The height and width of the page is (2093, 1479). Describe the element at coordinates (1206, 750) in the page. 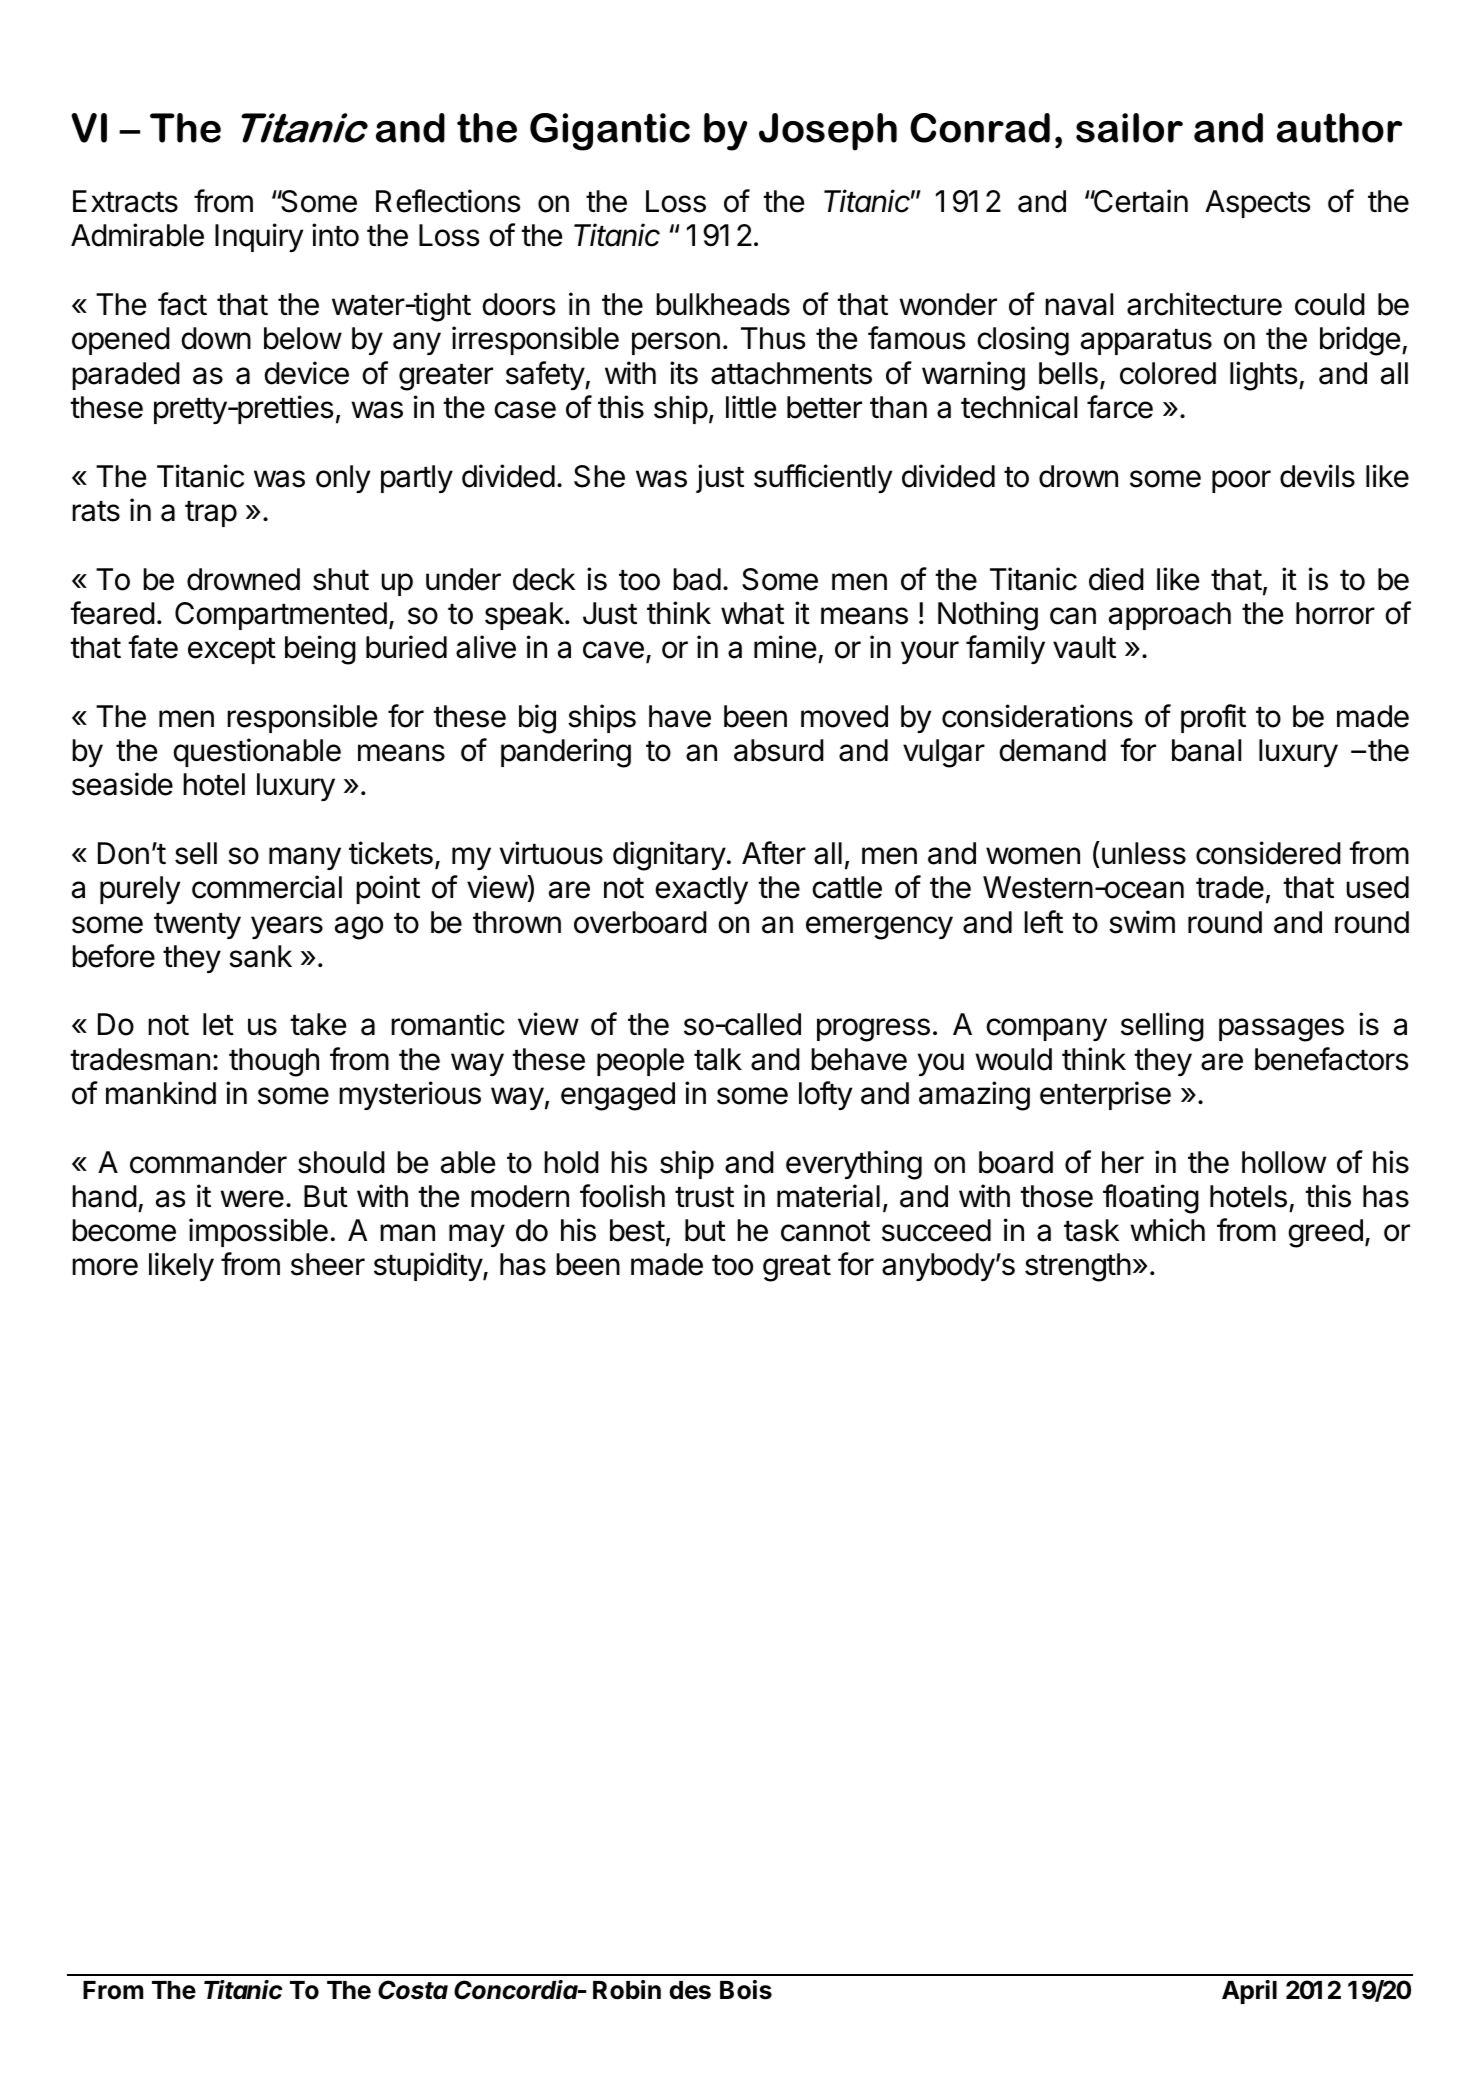

I see `banal` at that location.
